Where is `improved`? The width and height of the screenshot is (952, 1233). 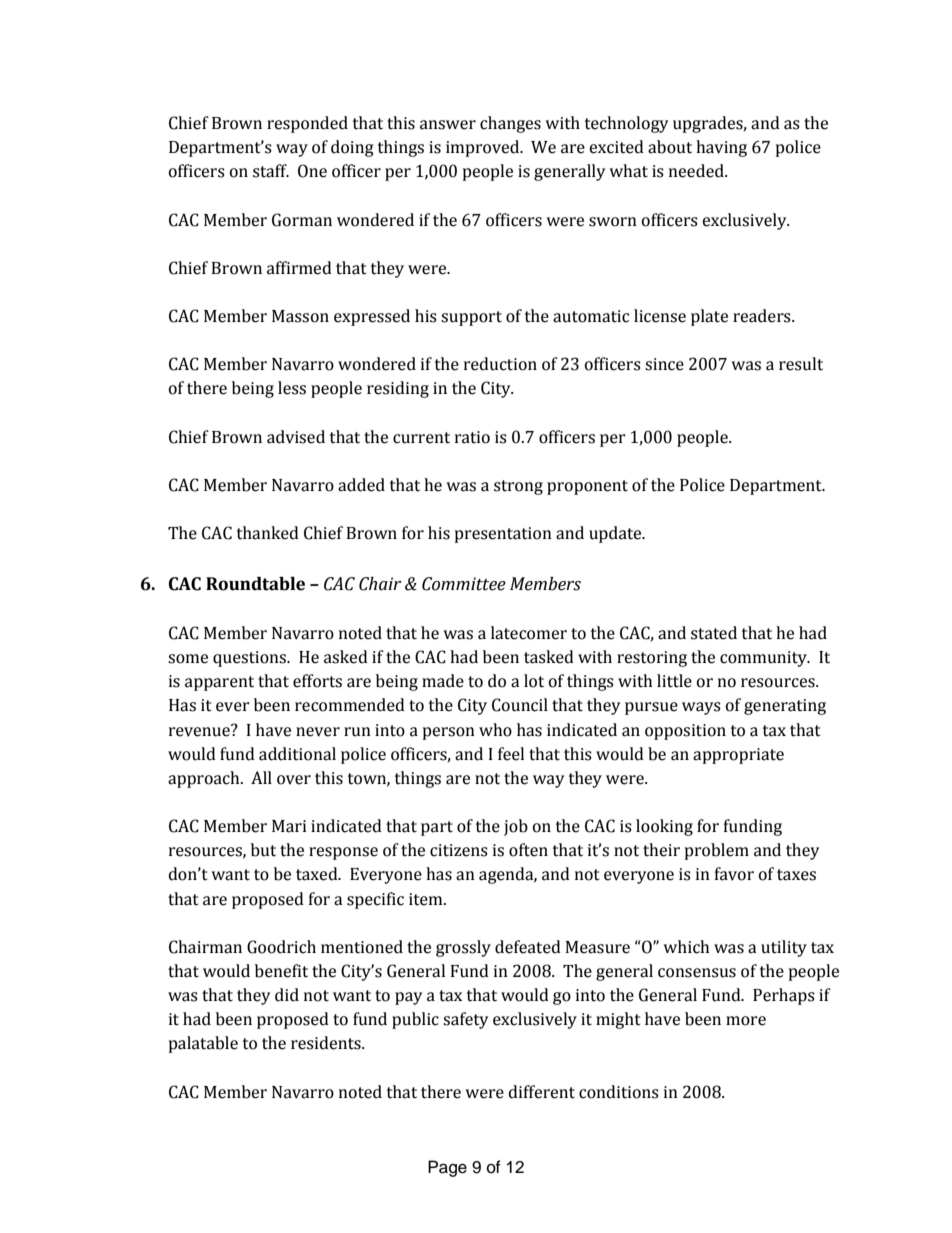
improved is located at coordinates (484, 148).
